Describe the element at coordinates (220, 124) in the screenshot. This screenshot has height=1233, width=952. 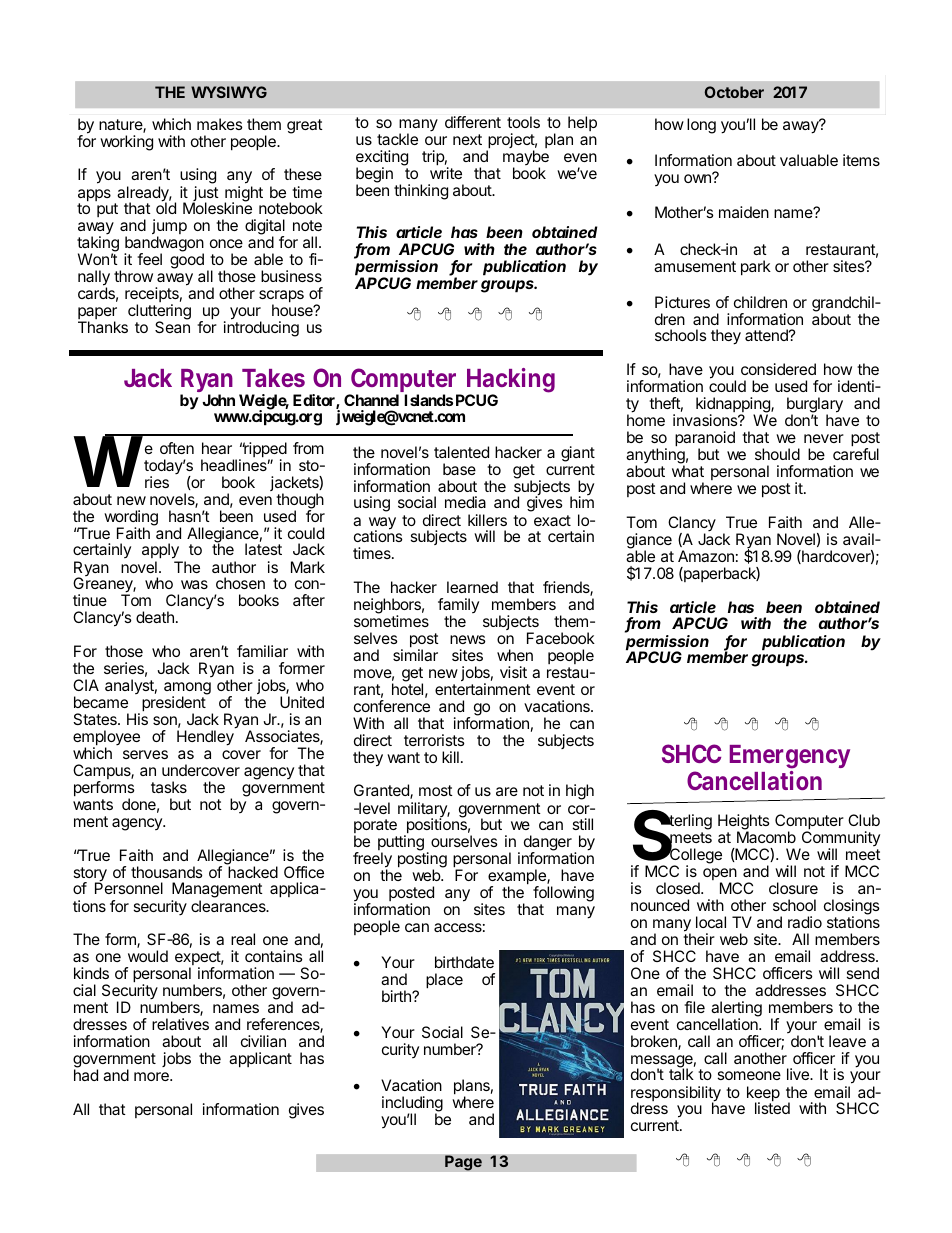
I see `makes` at that location.
